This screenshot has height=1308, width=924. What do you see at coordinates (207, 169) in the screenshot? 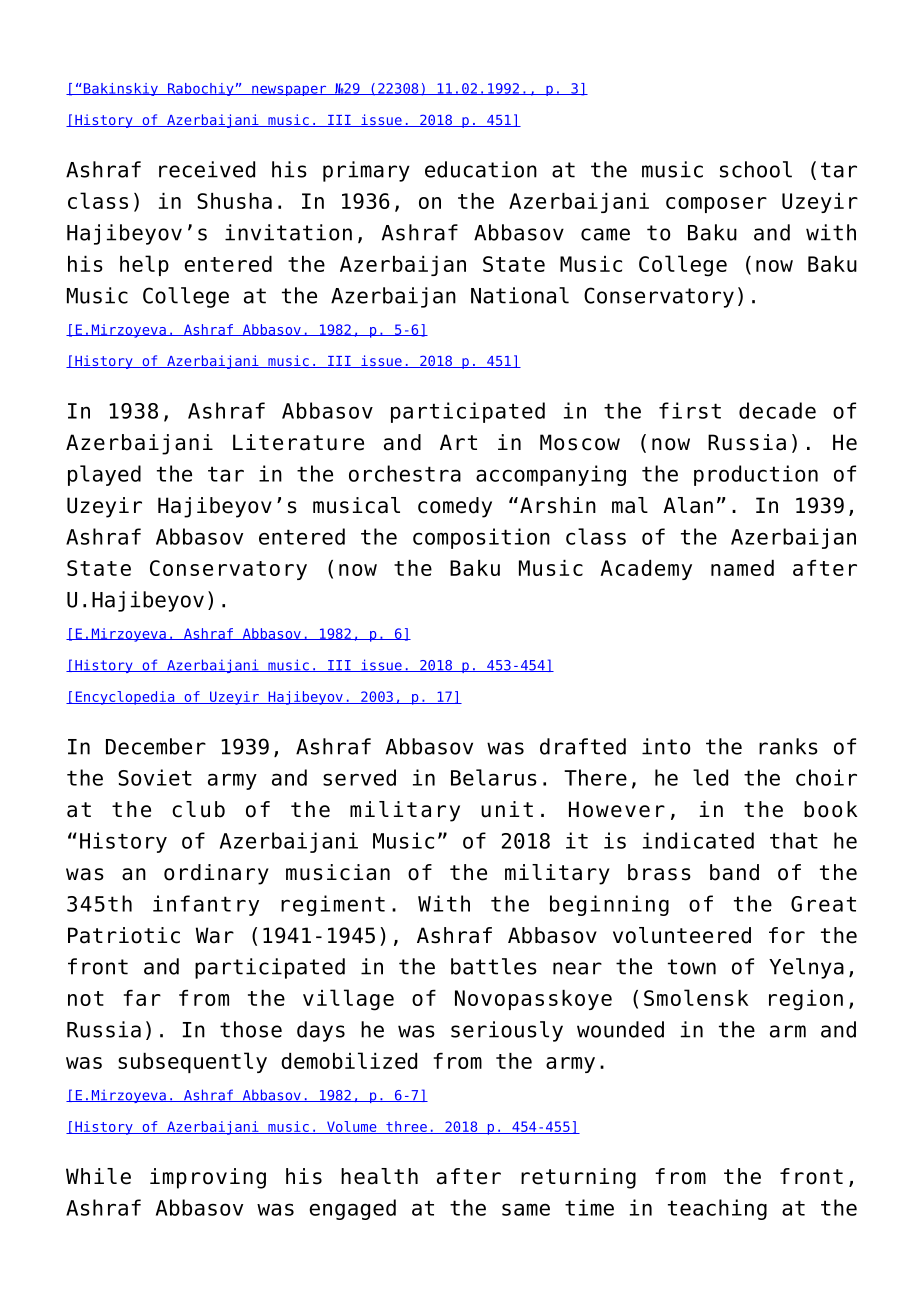
I see `received` at bounding box center [207, 169].
